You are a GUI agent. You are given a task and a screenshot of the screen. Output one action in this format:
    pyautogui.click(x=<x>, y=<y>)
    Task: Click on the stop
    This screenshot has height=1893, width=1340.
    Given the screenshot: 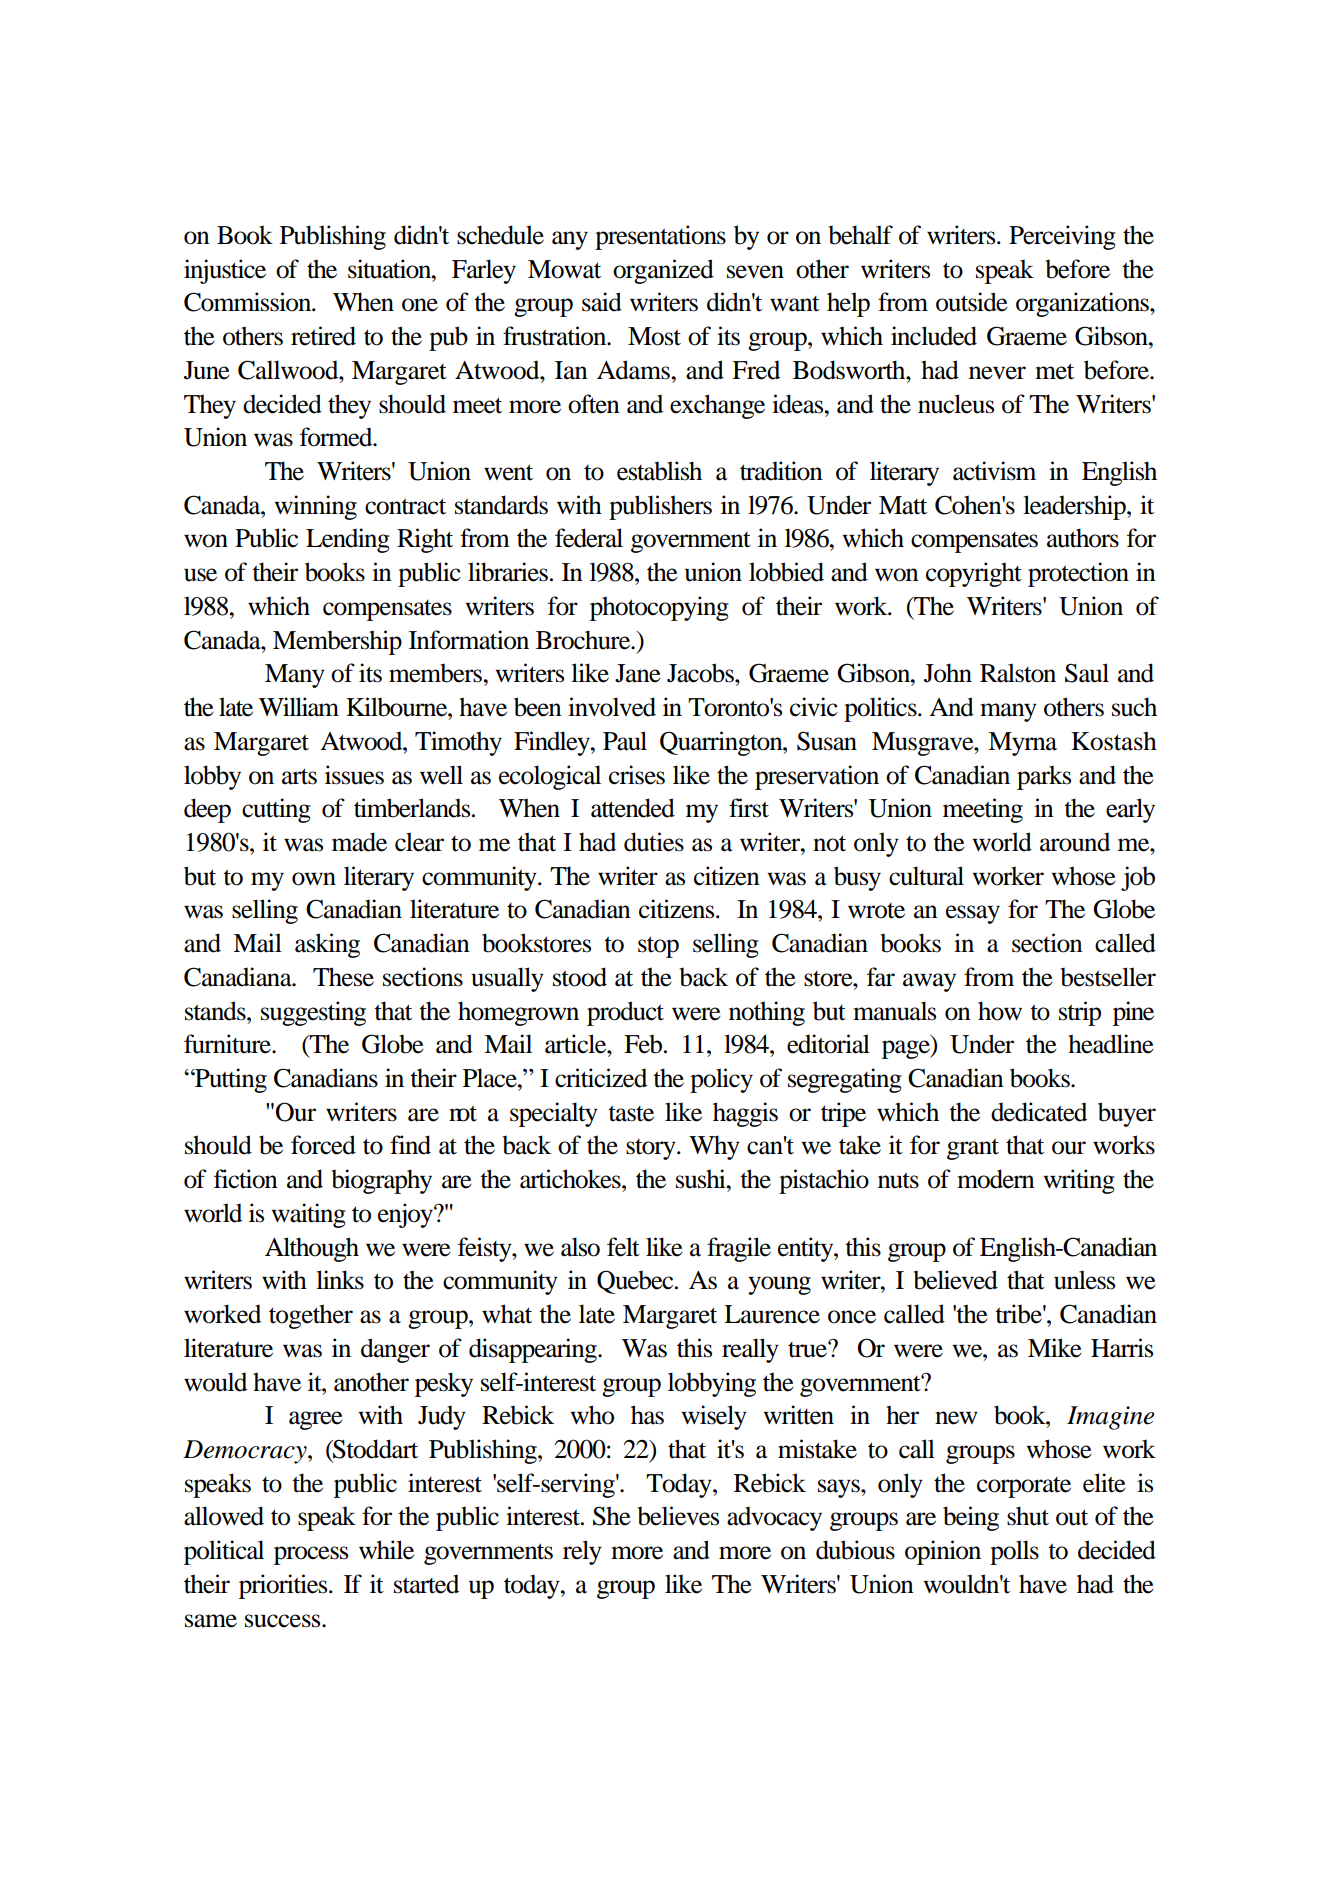 What is the action you would take?
    pyautogui.click(x=658, y=947)
